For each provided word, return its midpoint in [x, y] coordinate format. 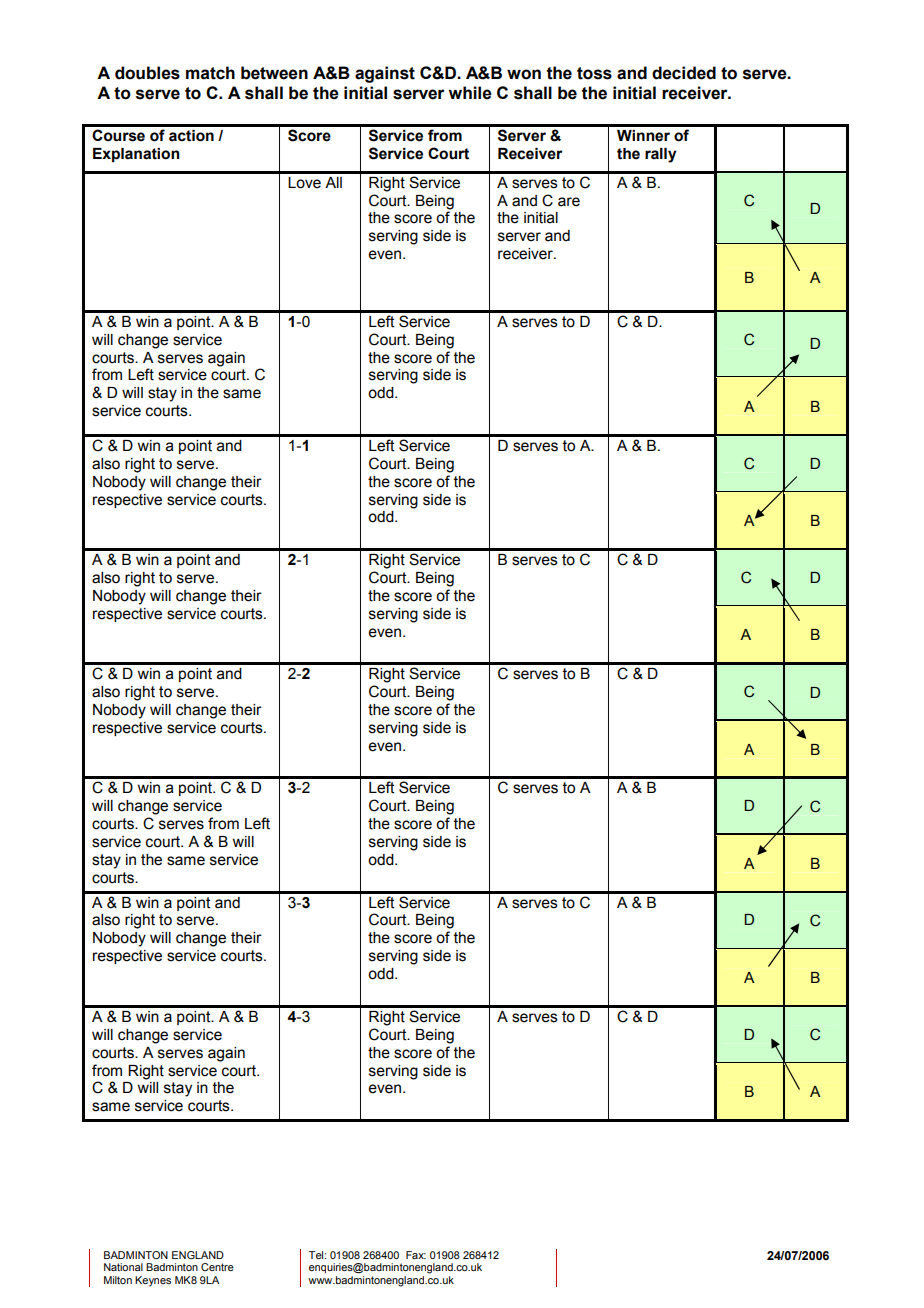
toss [594, 73]
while [470, 93]
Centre [217, 1267]
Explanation [136, 155]
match [210, 73]
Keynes [153, 1281]
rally [661, 155]
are [569, 202]
